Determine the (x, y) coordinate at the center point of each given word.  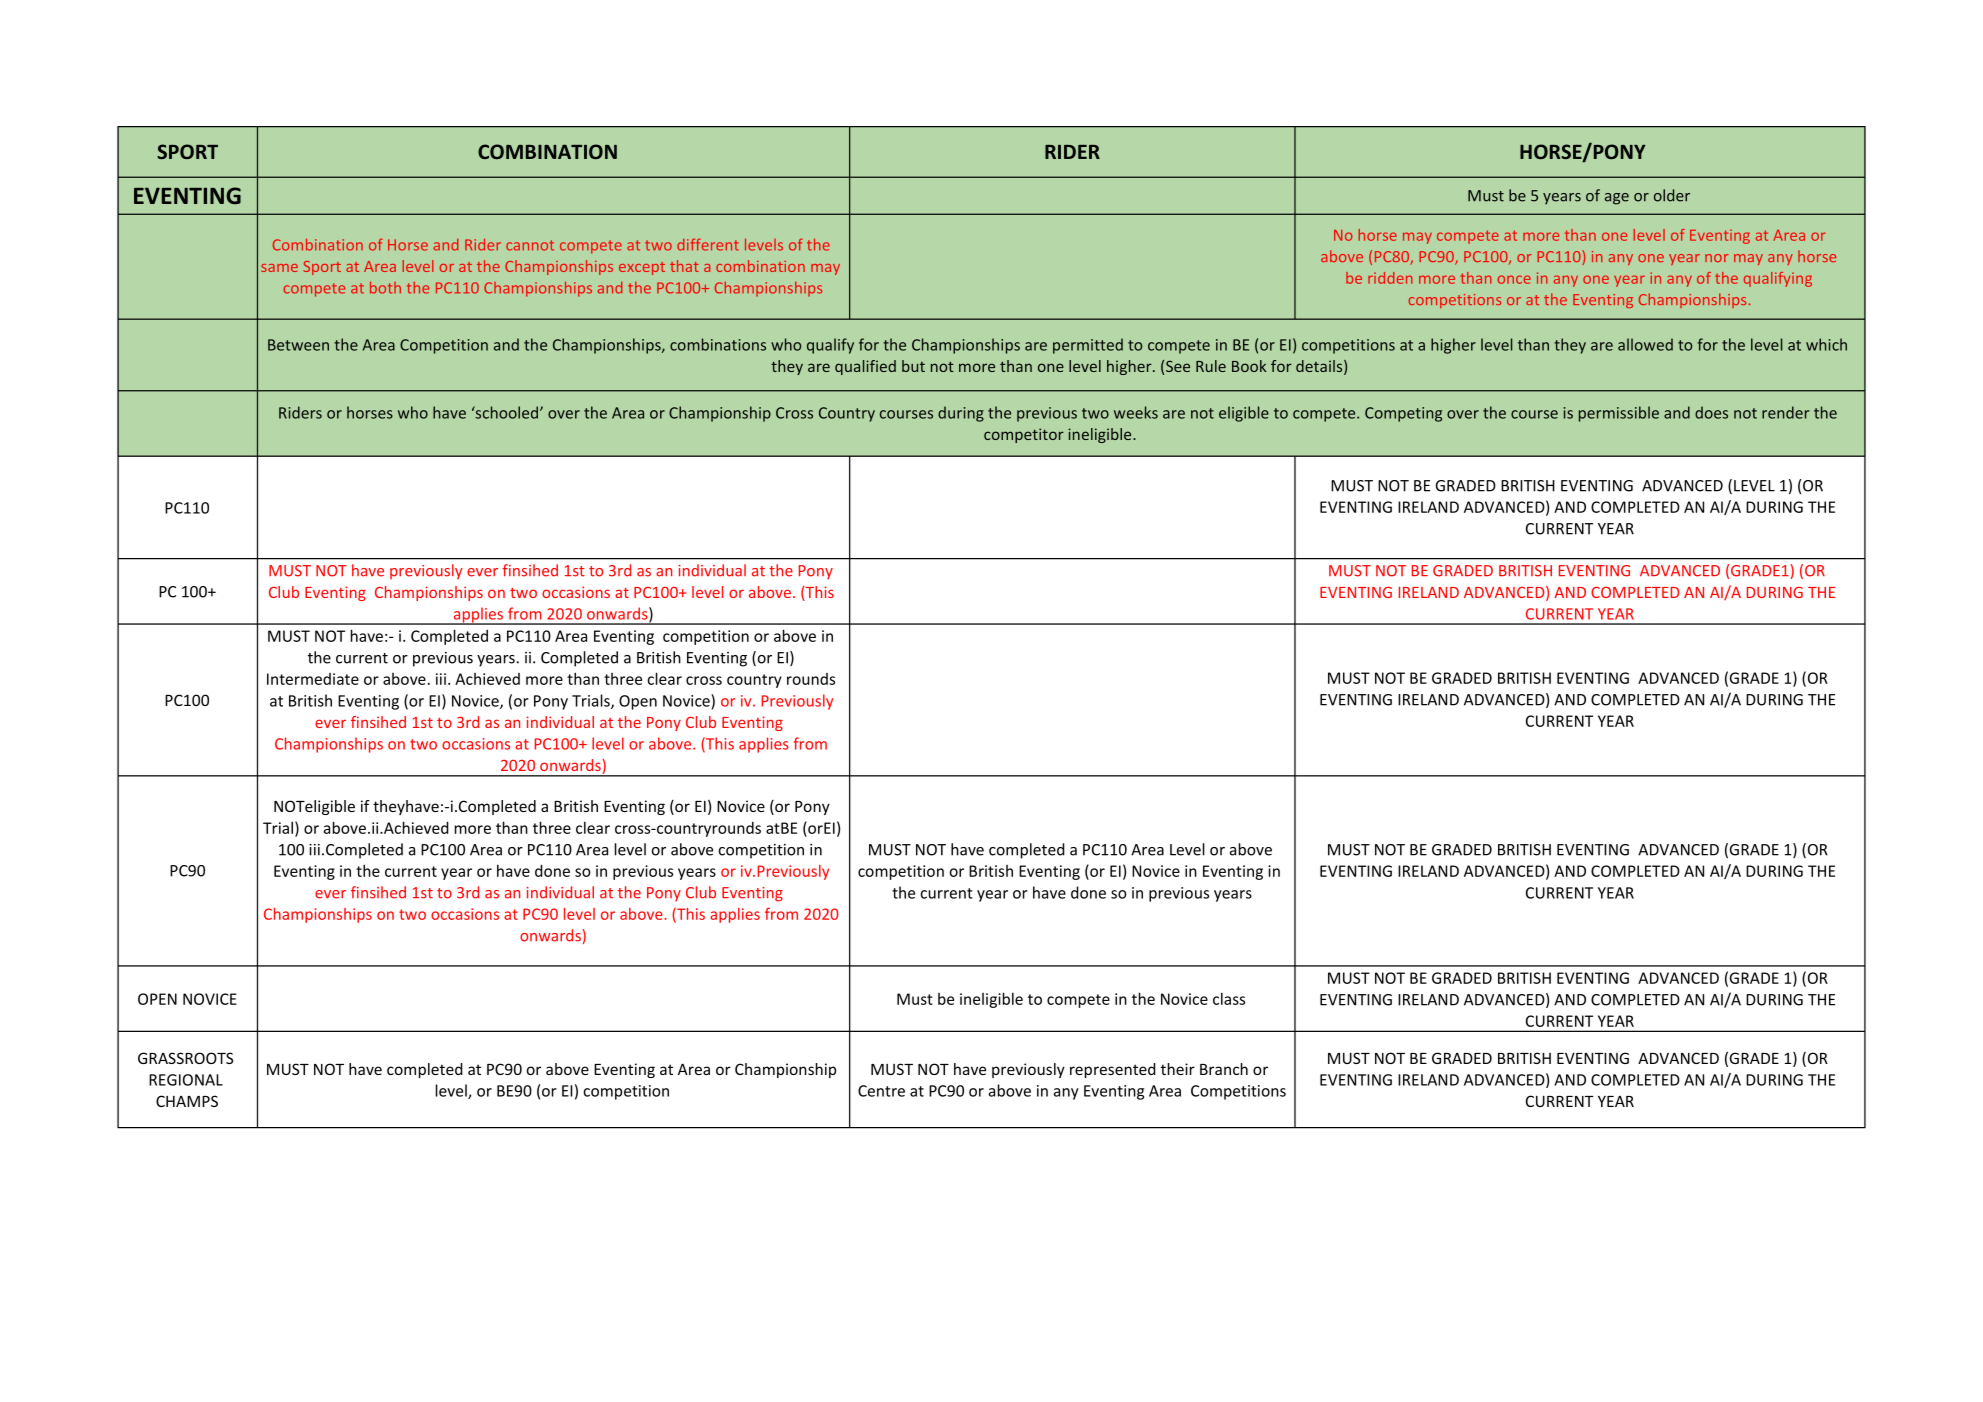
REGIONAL (186, 1080)
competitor (1024, 435)
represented (1113, 1070)
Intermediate (313, 679)
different (708, 244)
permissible (1619, 414)
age (1617, 199)
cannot (530, 245)
